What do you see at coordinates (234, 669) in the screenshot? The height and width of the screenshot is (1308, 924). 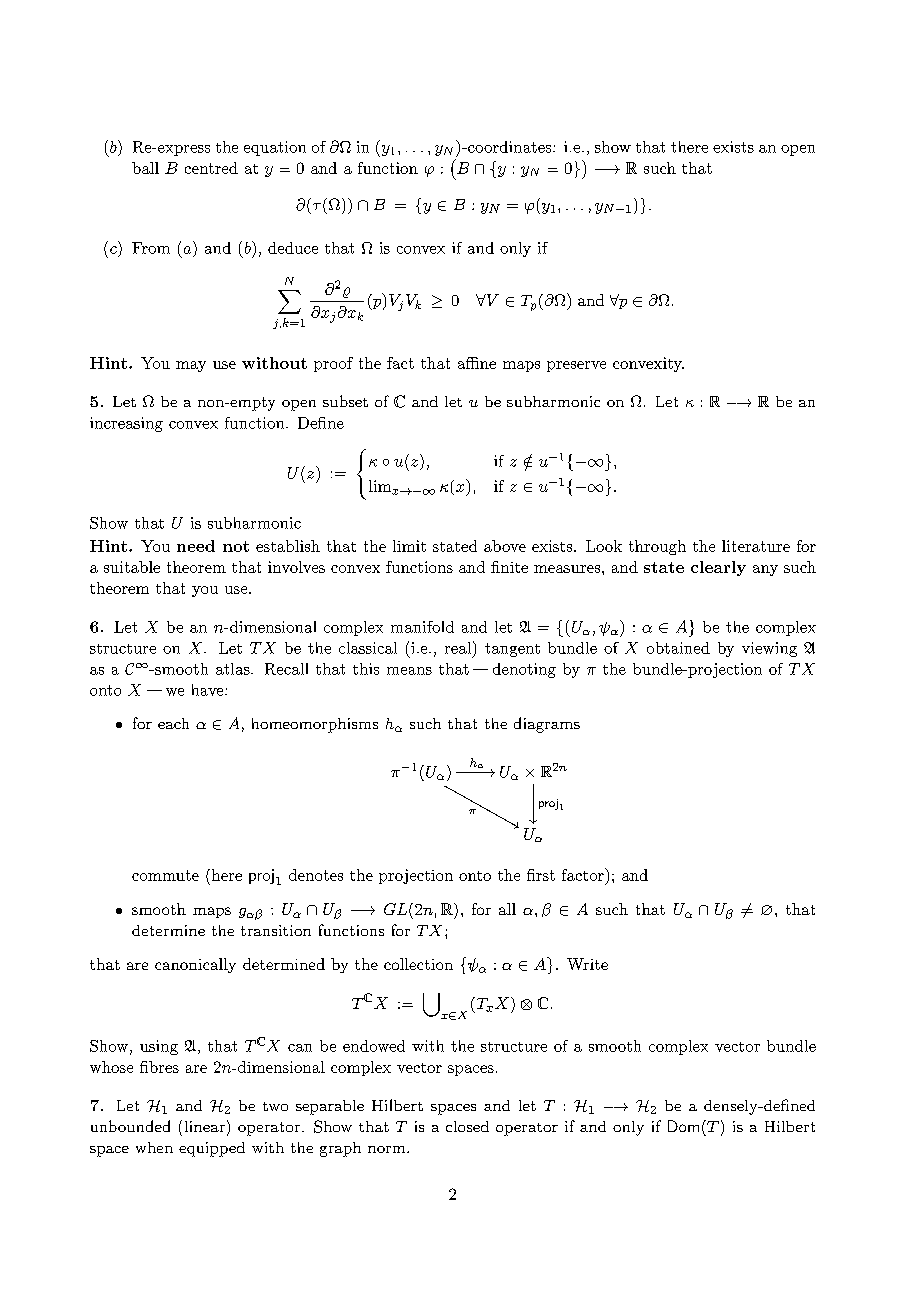 I see `atlas` at bounding box center [234, 669].
